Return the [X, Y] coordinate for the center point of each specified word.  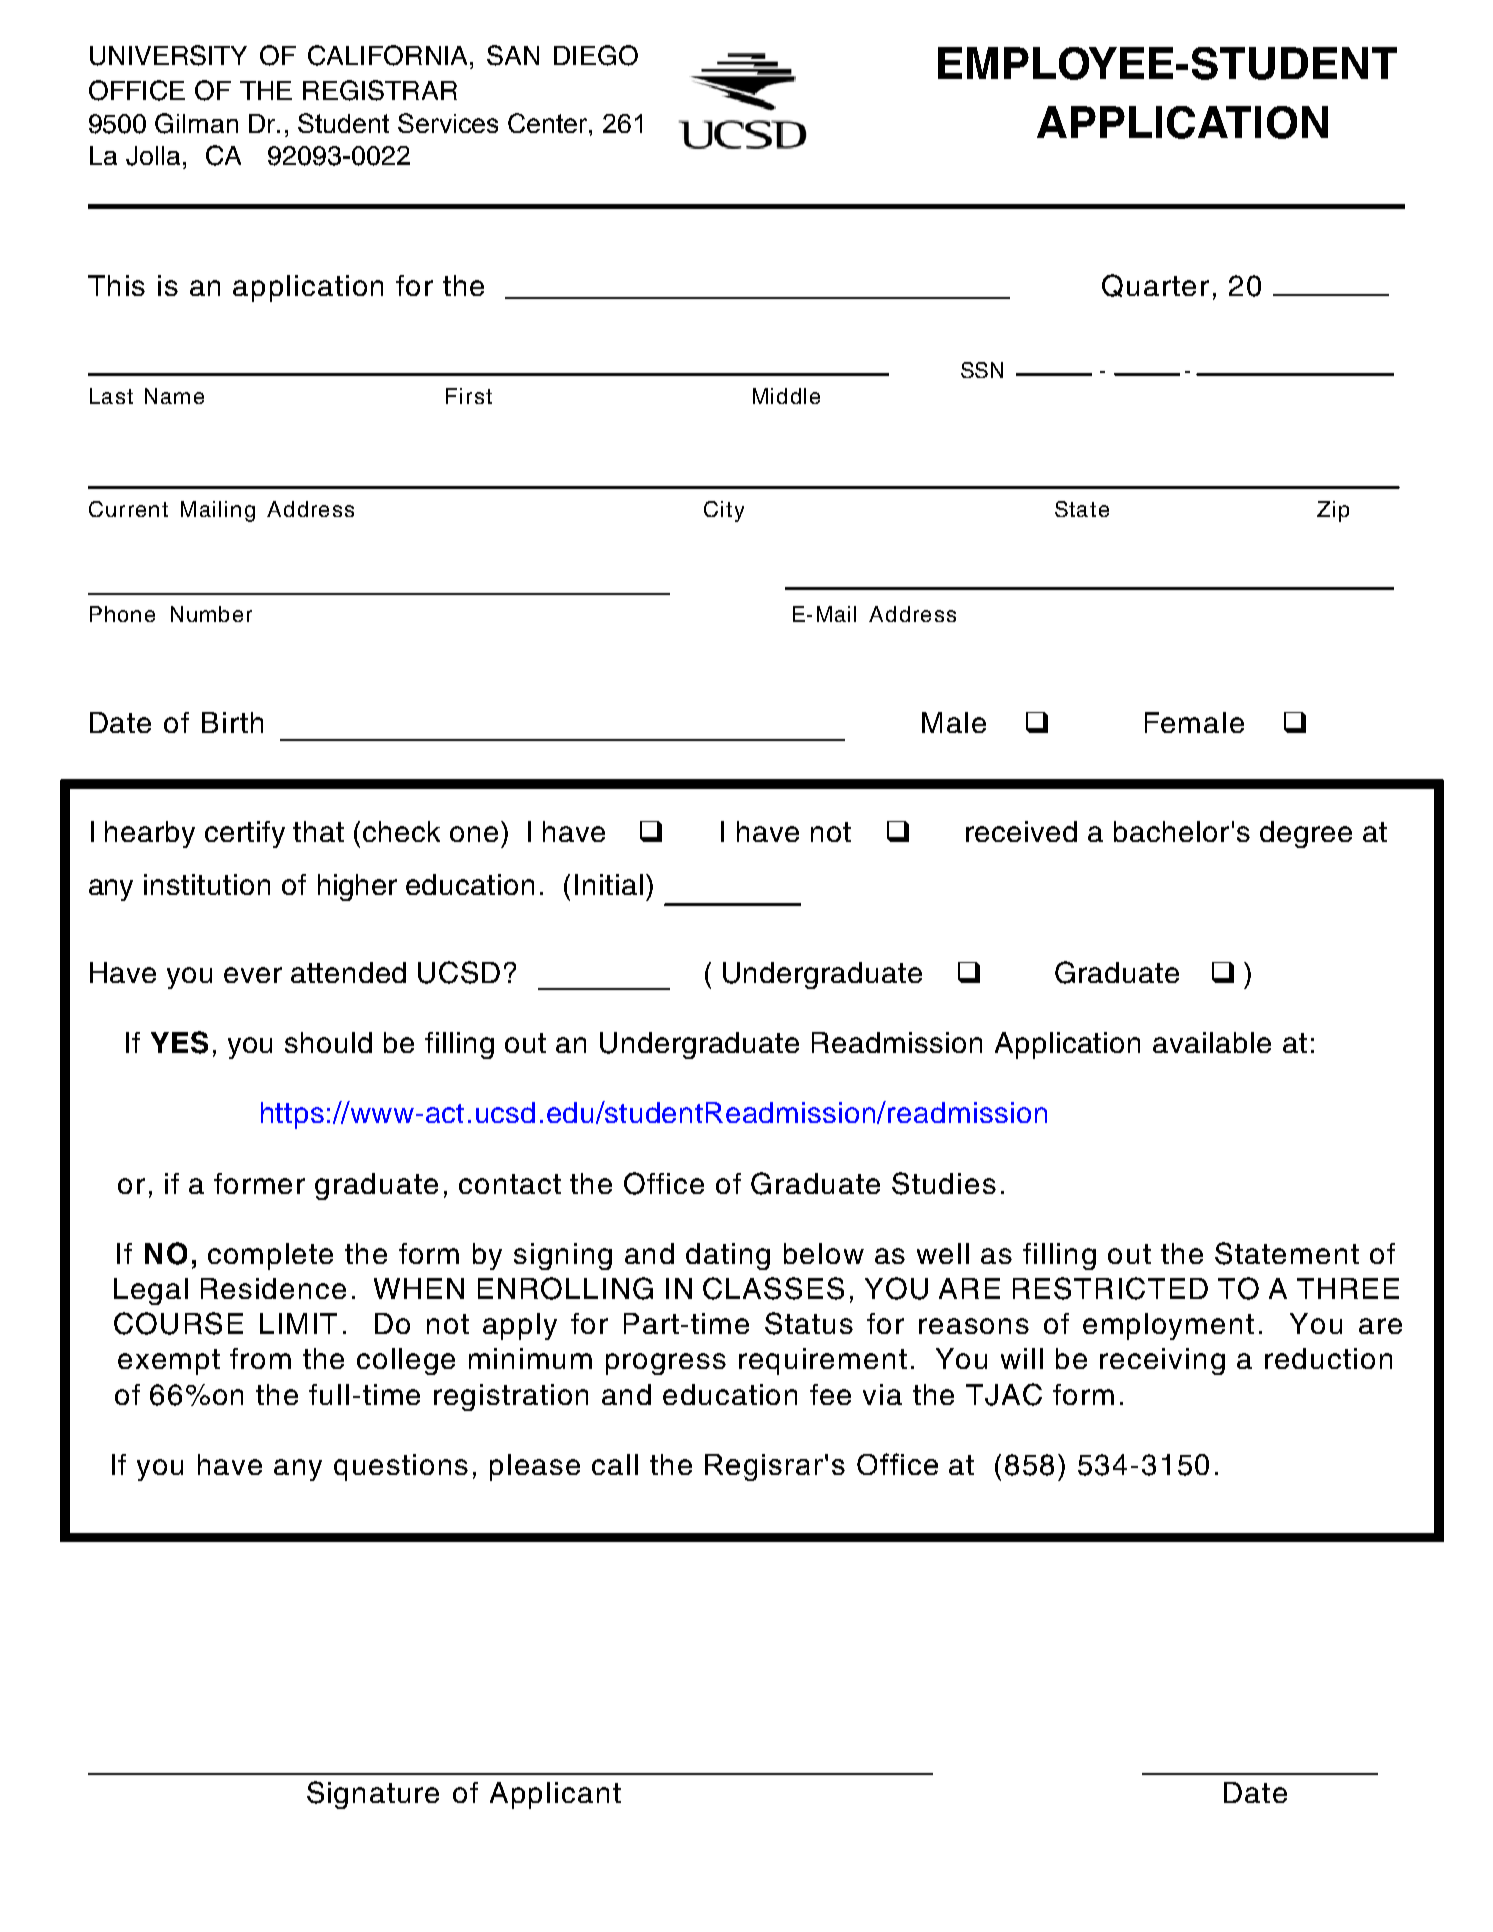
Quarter [1155, 285]
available [1212, 1042]
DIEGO [596, 55]
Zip [1333, 511]
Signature [373, 1795]
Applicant [555, 1795]
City [724, 511]
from [260, 1358]
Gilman [196, 123]
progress [666, 1364]
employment [1168, 1326]
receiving [1162, 1361]
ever [253, 975]
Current [128, 509]
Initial [609, 884]
